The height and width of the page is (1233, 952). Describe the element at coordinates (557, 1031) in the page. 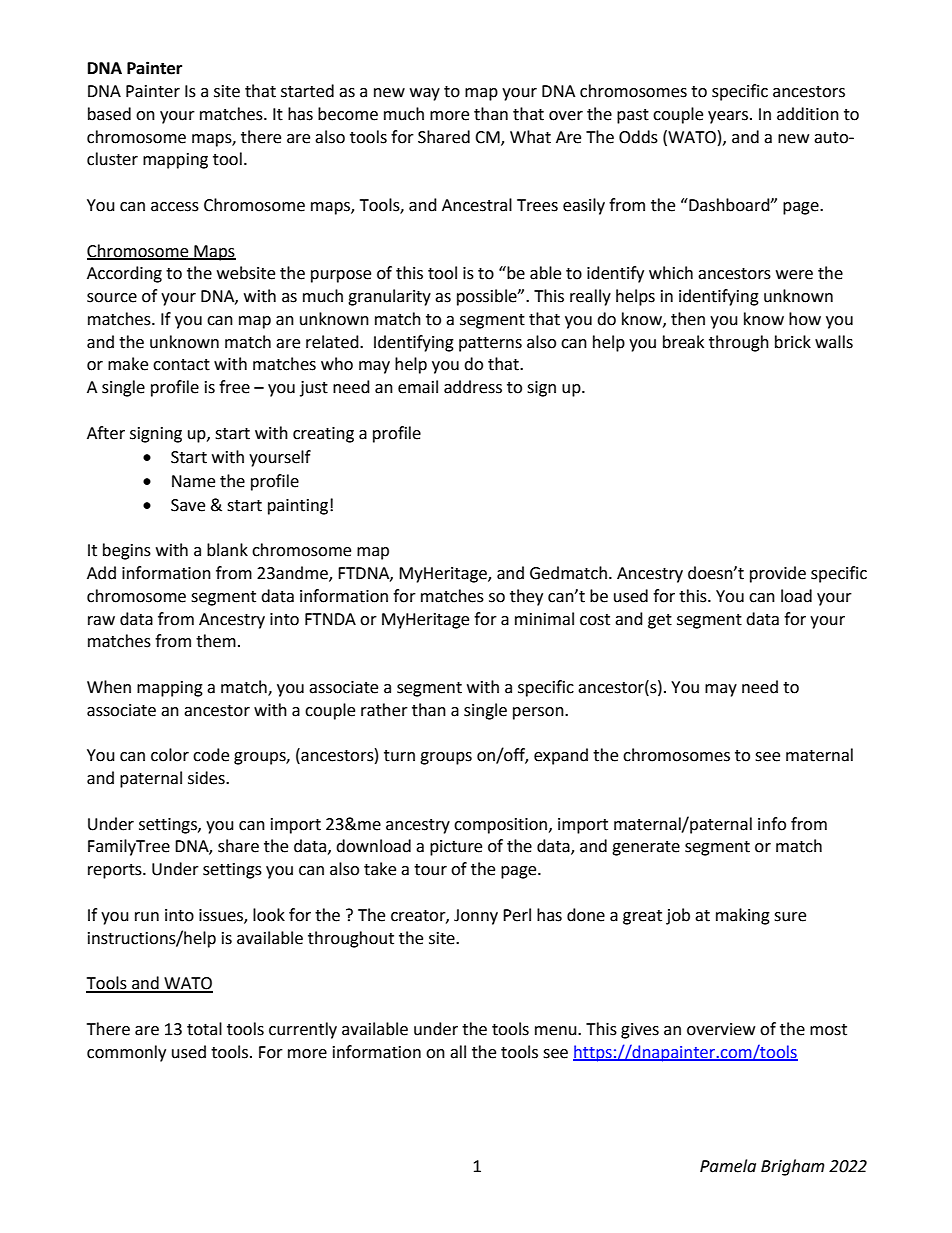

I see `menu` at that location.
